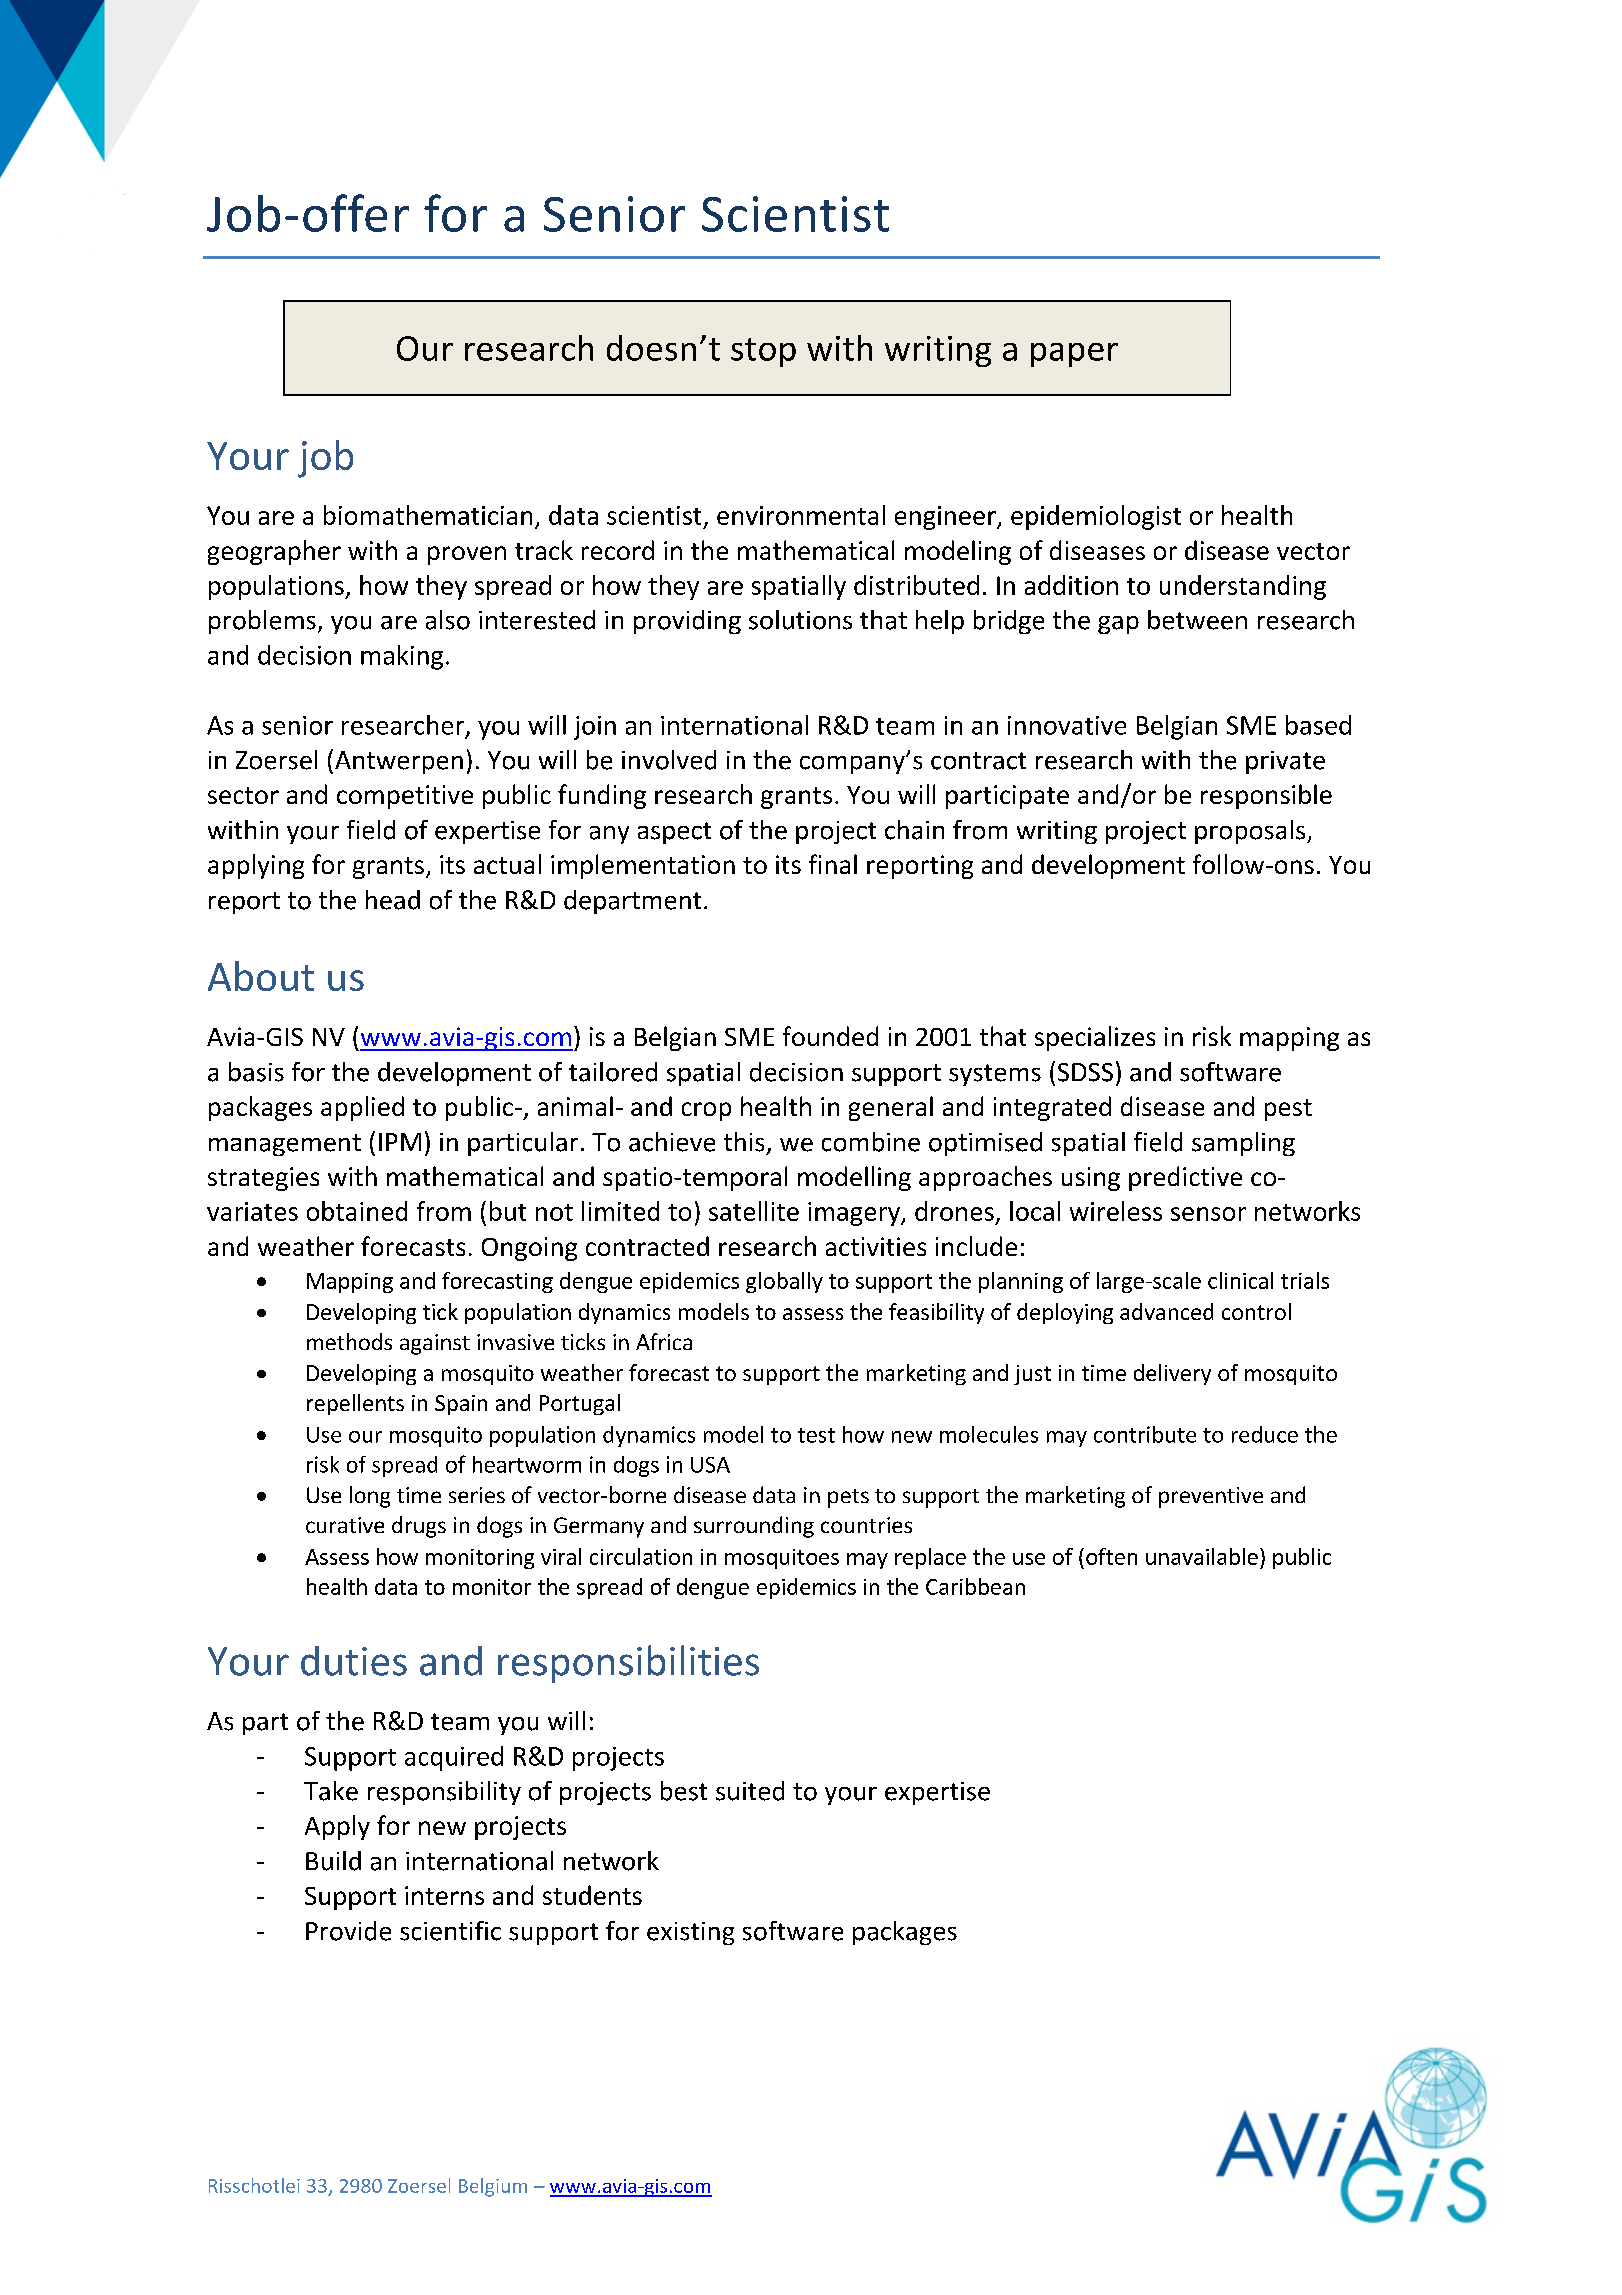 The height and width of the document is (2295, 1622). I want to click on clinical, so click(1240, 1280).
